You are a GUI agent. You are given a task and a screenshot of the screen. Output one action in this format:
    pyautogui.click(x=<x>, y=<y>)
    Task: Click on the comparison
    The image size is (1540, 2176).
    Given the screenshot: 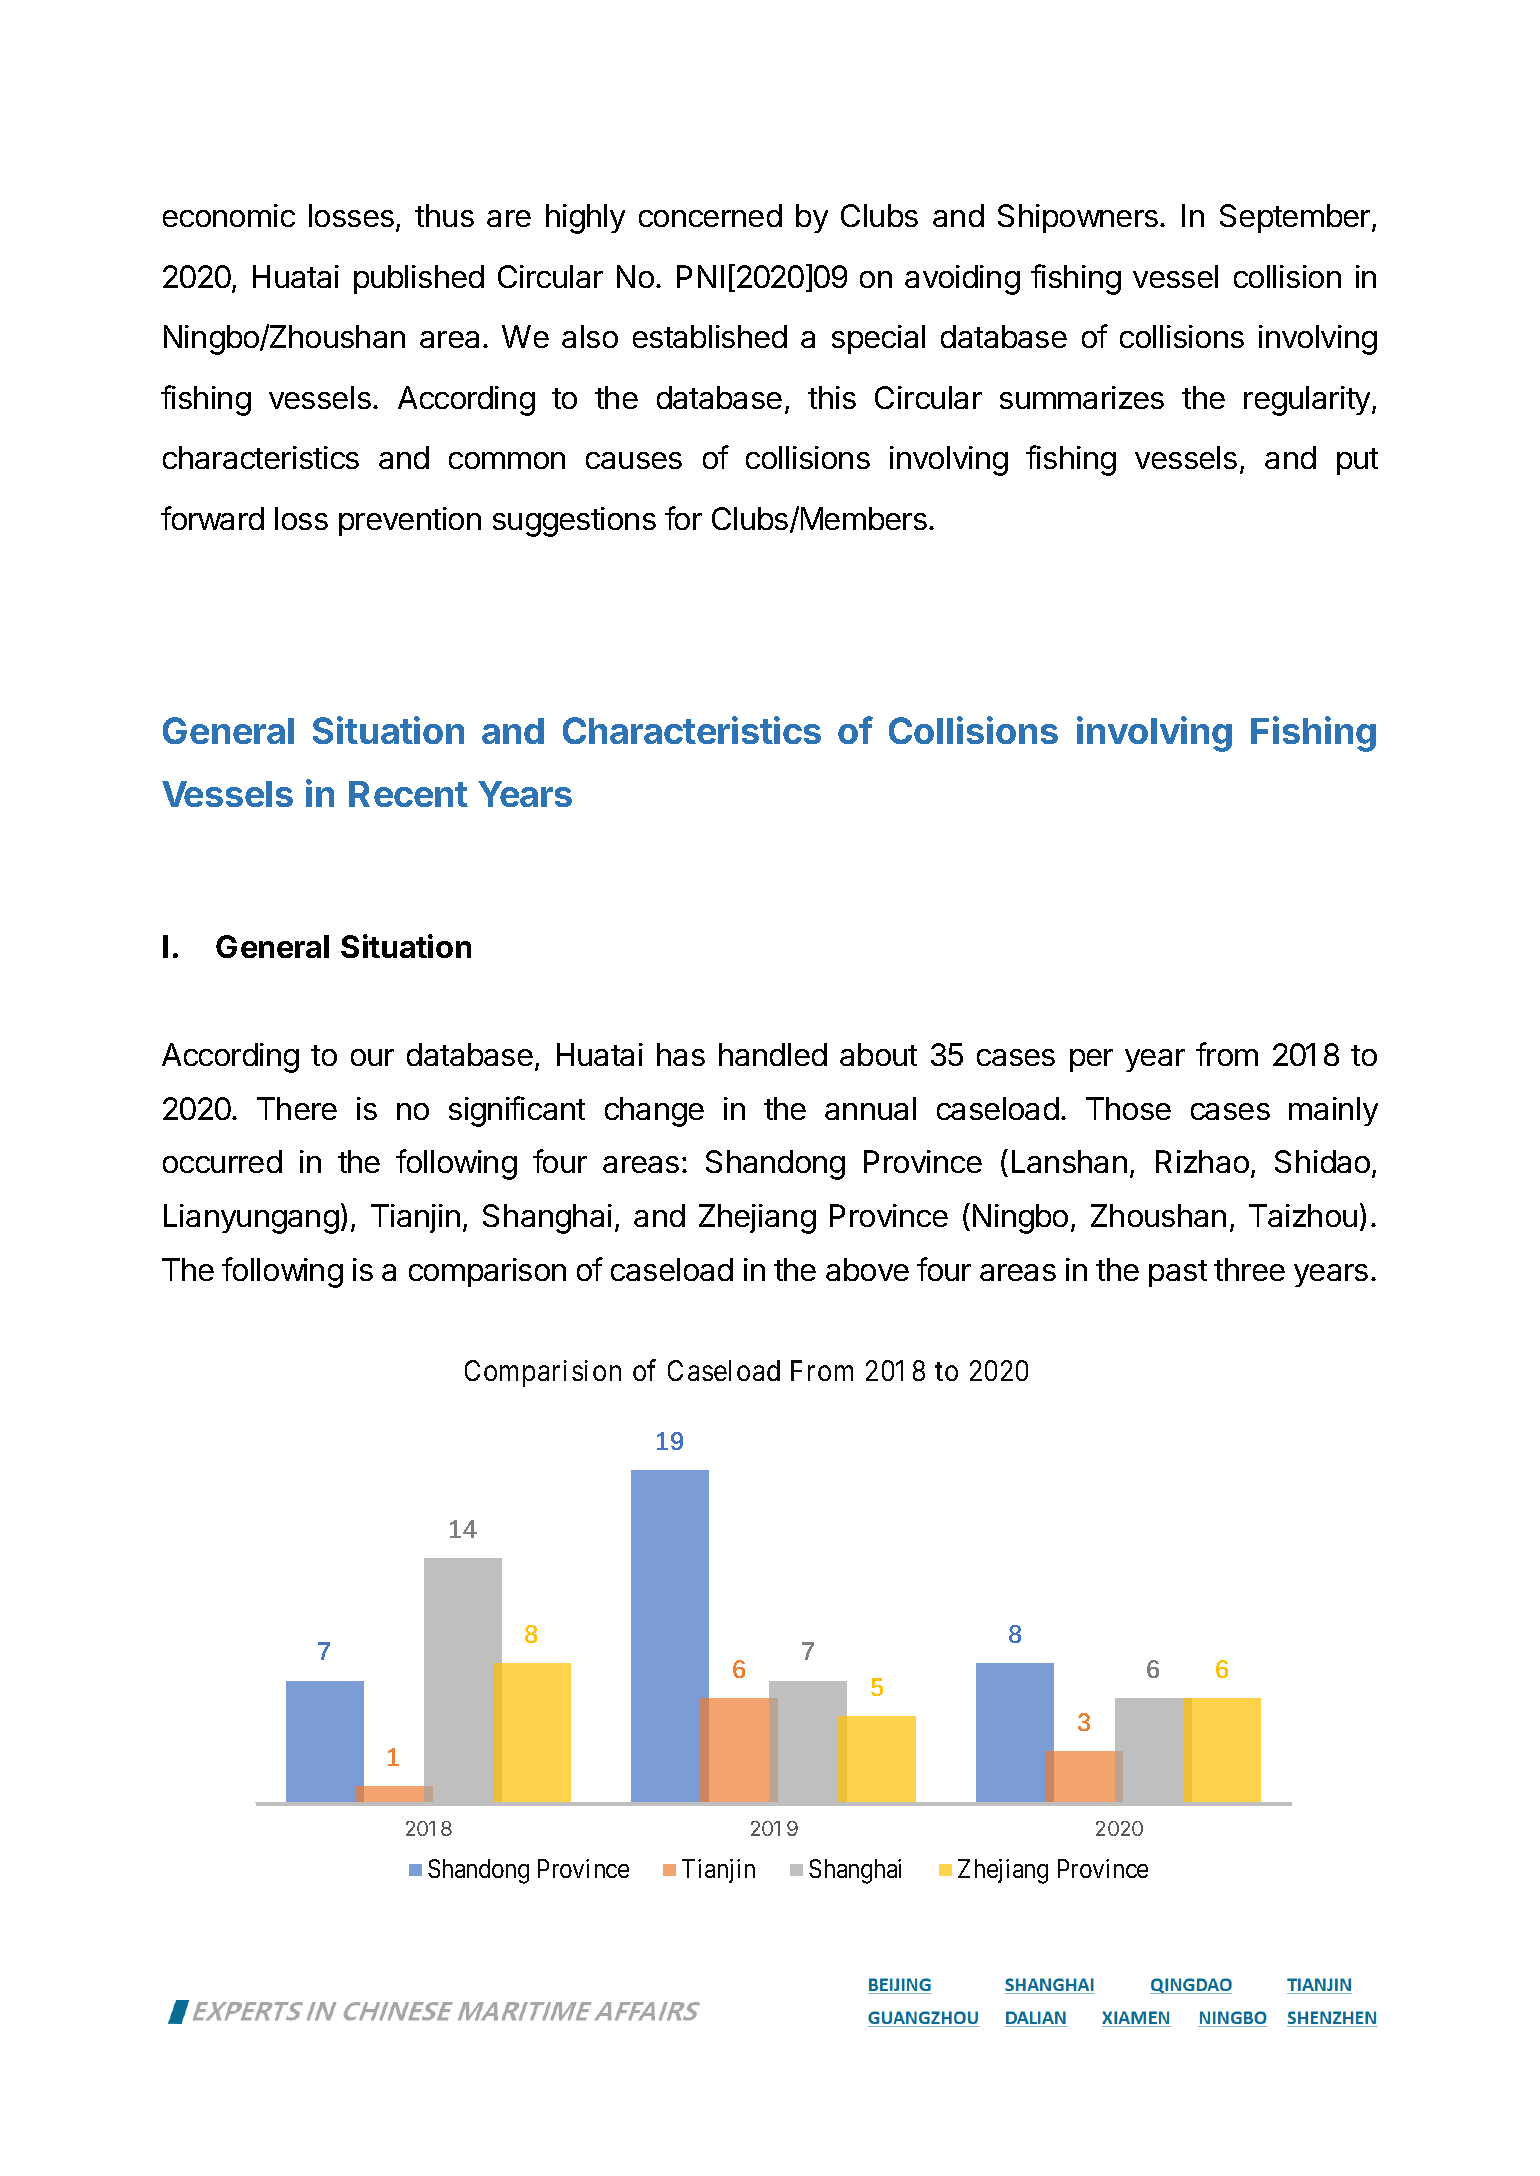 What is the action you would take?
    pyautogui.click(x=487, y=1272)
